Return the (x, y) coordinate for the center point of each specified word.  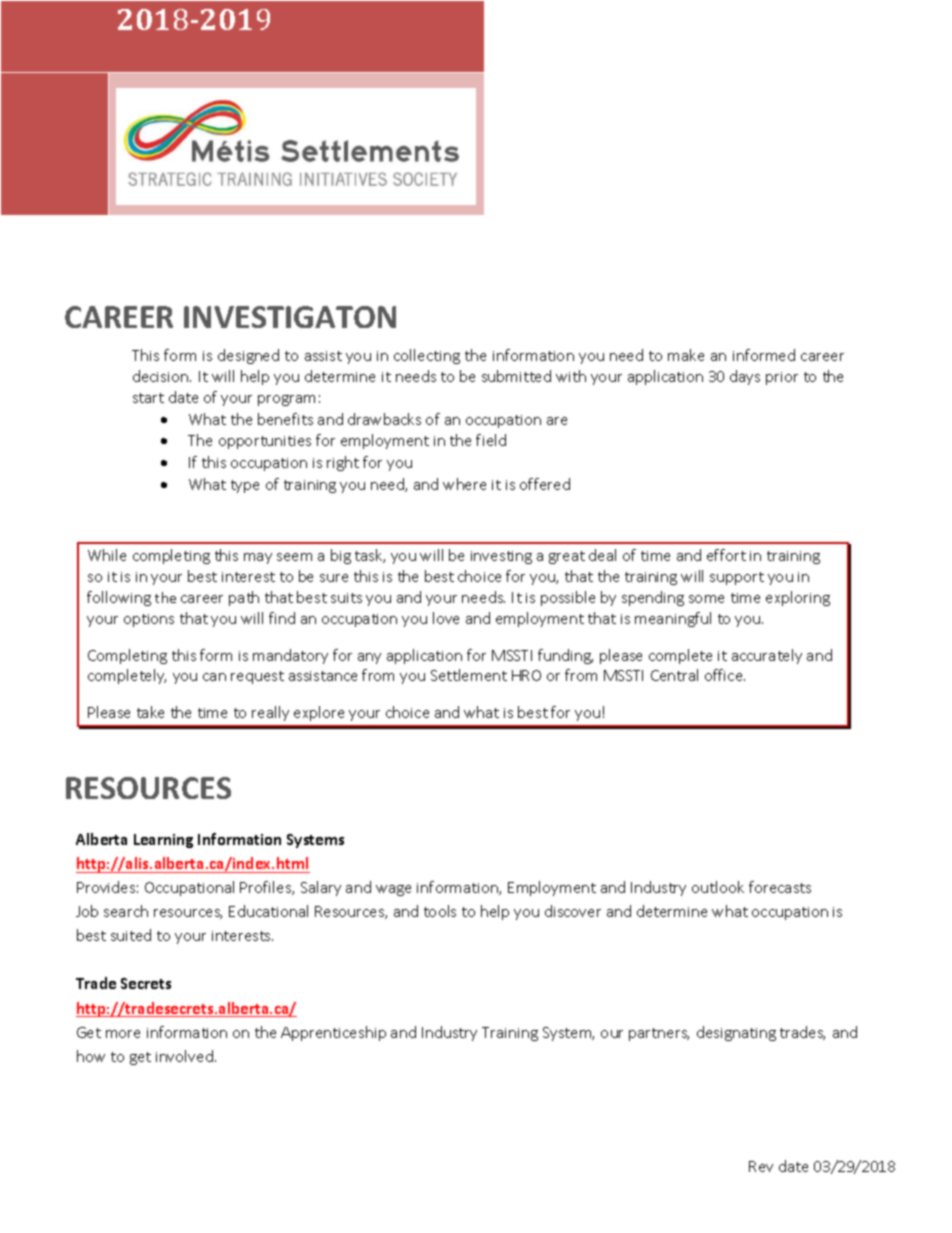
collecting (427, 356)
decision (162, 376)
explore (319, 713)
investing (501, 557)
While (107, 555)
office (725, 675)
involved (184, 1056)
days (745, 377)
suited (131, 935)
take (150, 712)
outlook (718, 887)
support (737, 578)
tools (440, 911)
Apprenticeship (333, 1033)
